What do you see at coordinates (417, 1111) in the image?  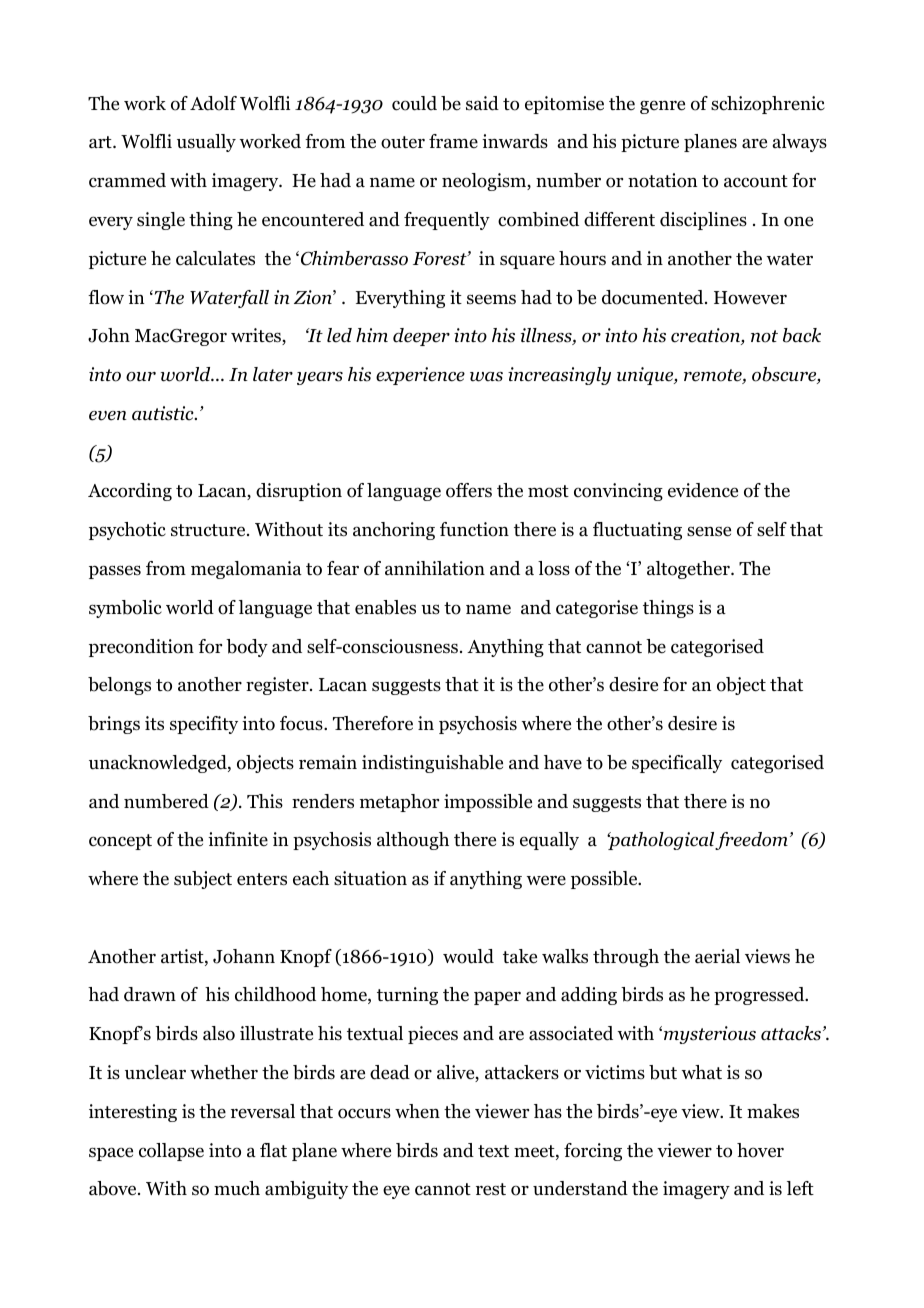 I see `when` at bounding box center [417, 1111].
